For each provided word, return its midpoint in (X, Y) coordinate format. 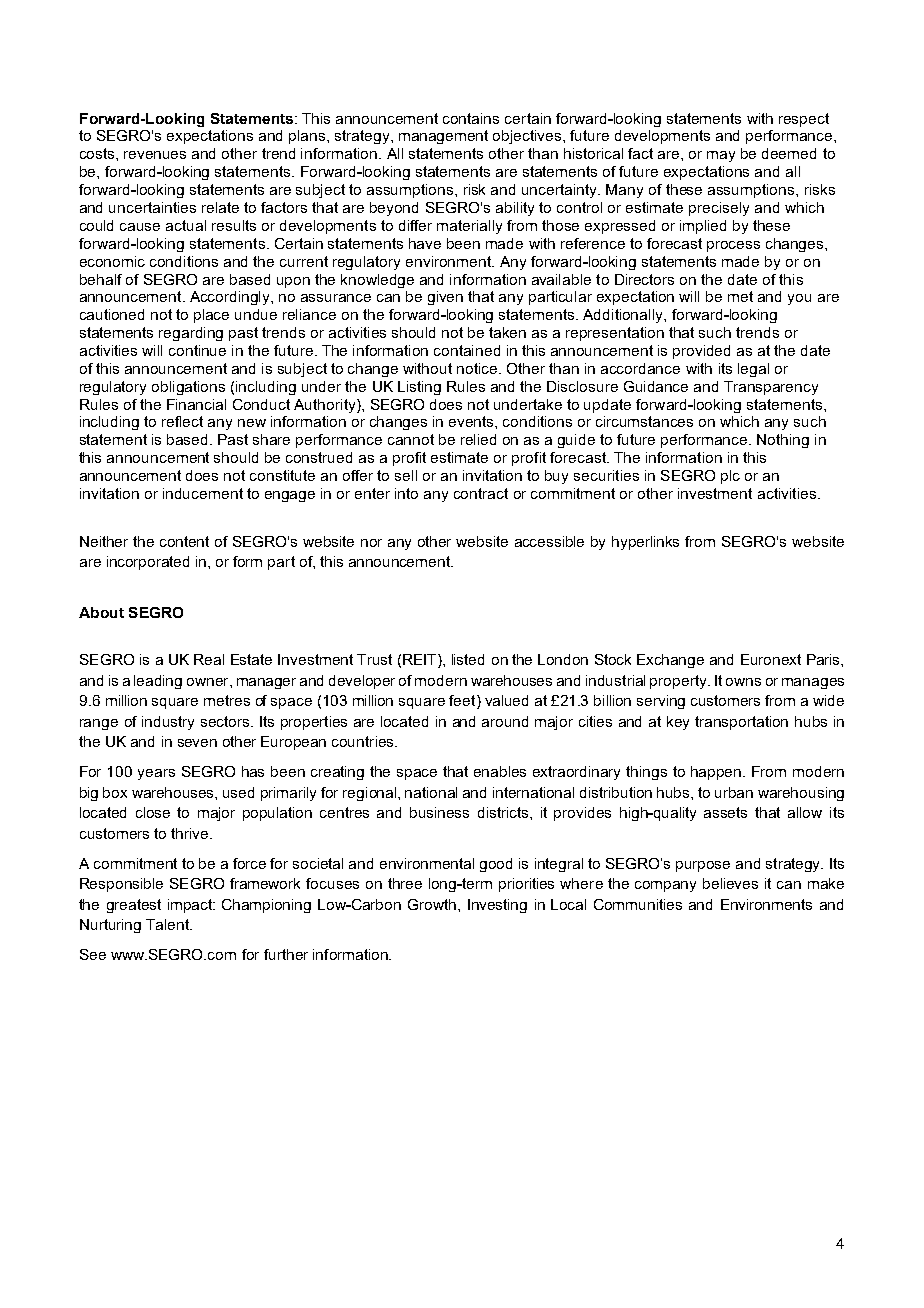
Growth (432, 904)
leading (158, 682)
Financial (196, 404)
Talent (169, 924)
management (443, 137)
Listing (419, 388)
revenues (155, 155)
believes (730, 883)
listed (468, 659)
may (721, 156)
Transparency (771, 388)
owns (743, 682)
